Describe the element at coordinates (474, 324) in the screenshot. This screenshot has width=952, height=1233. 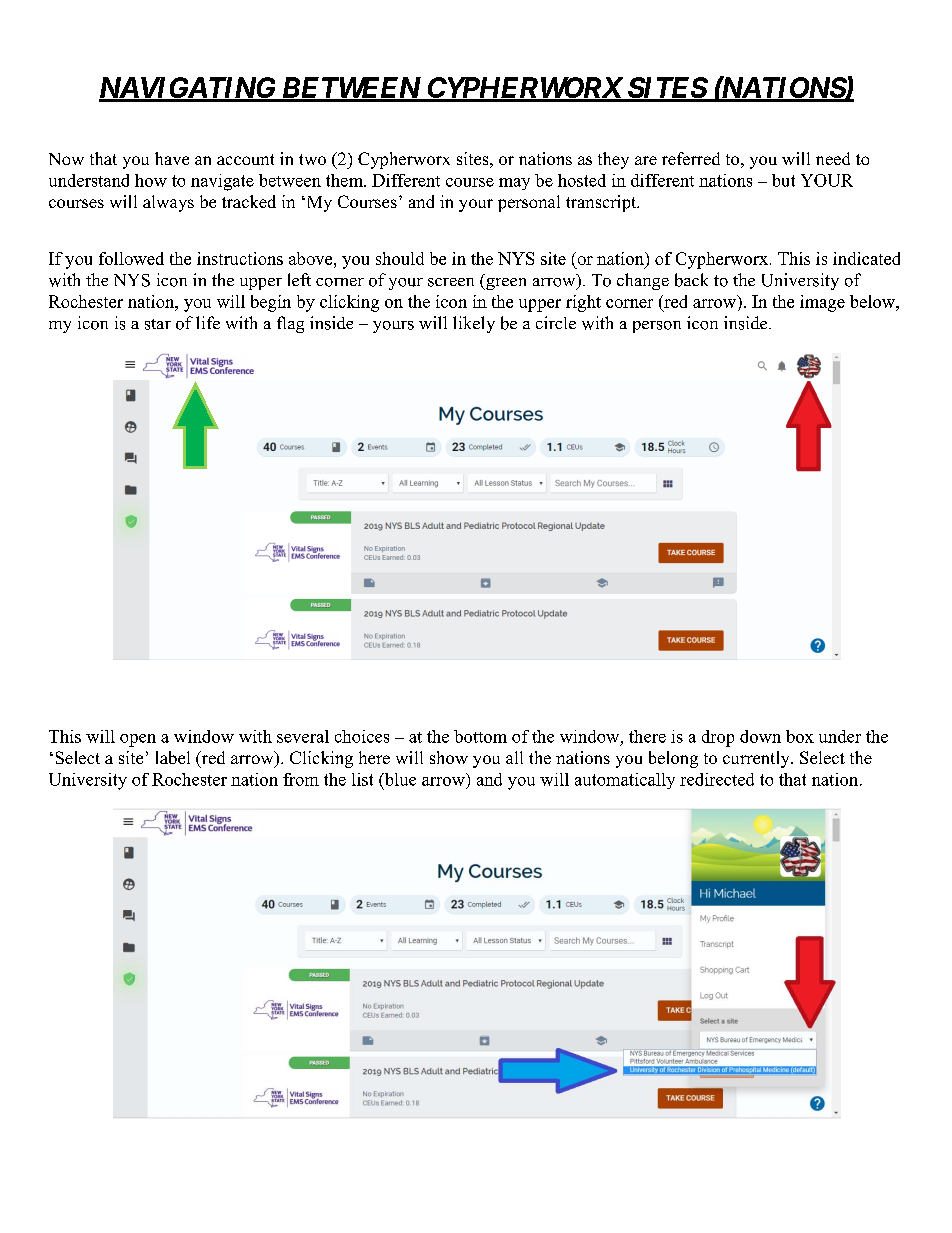
I see `likely` at that location.
